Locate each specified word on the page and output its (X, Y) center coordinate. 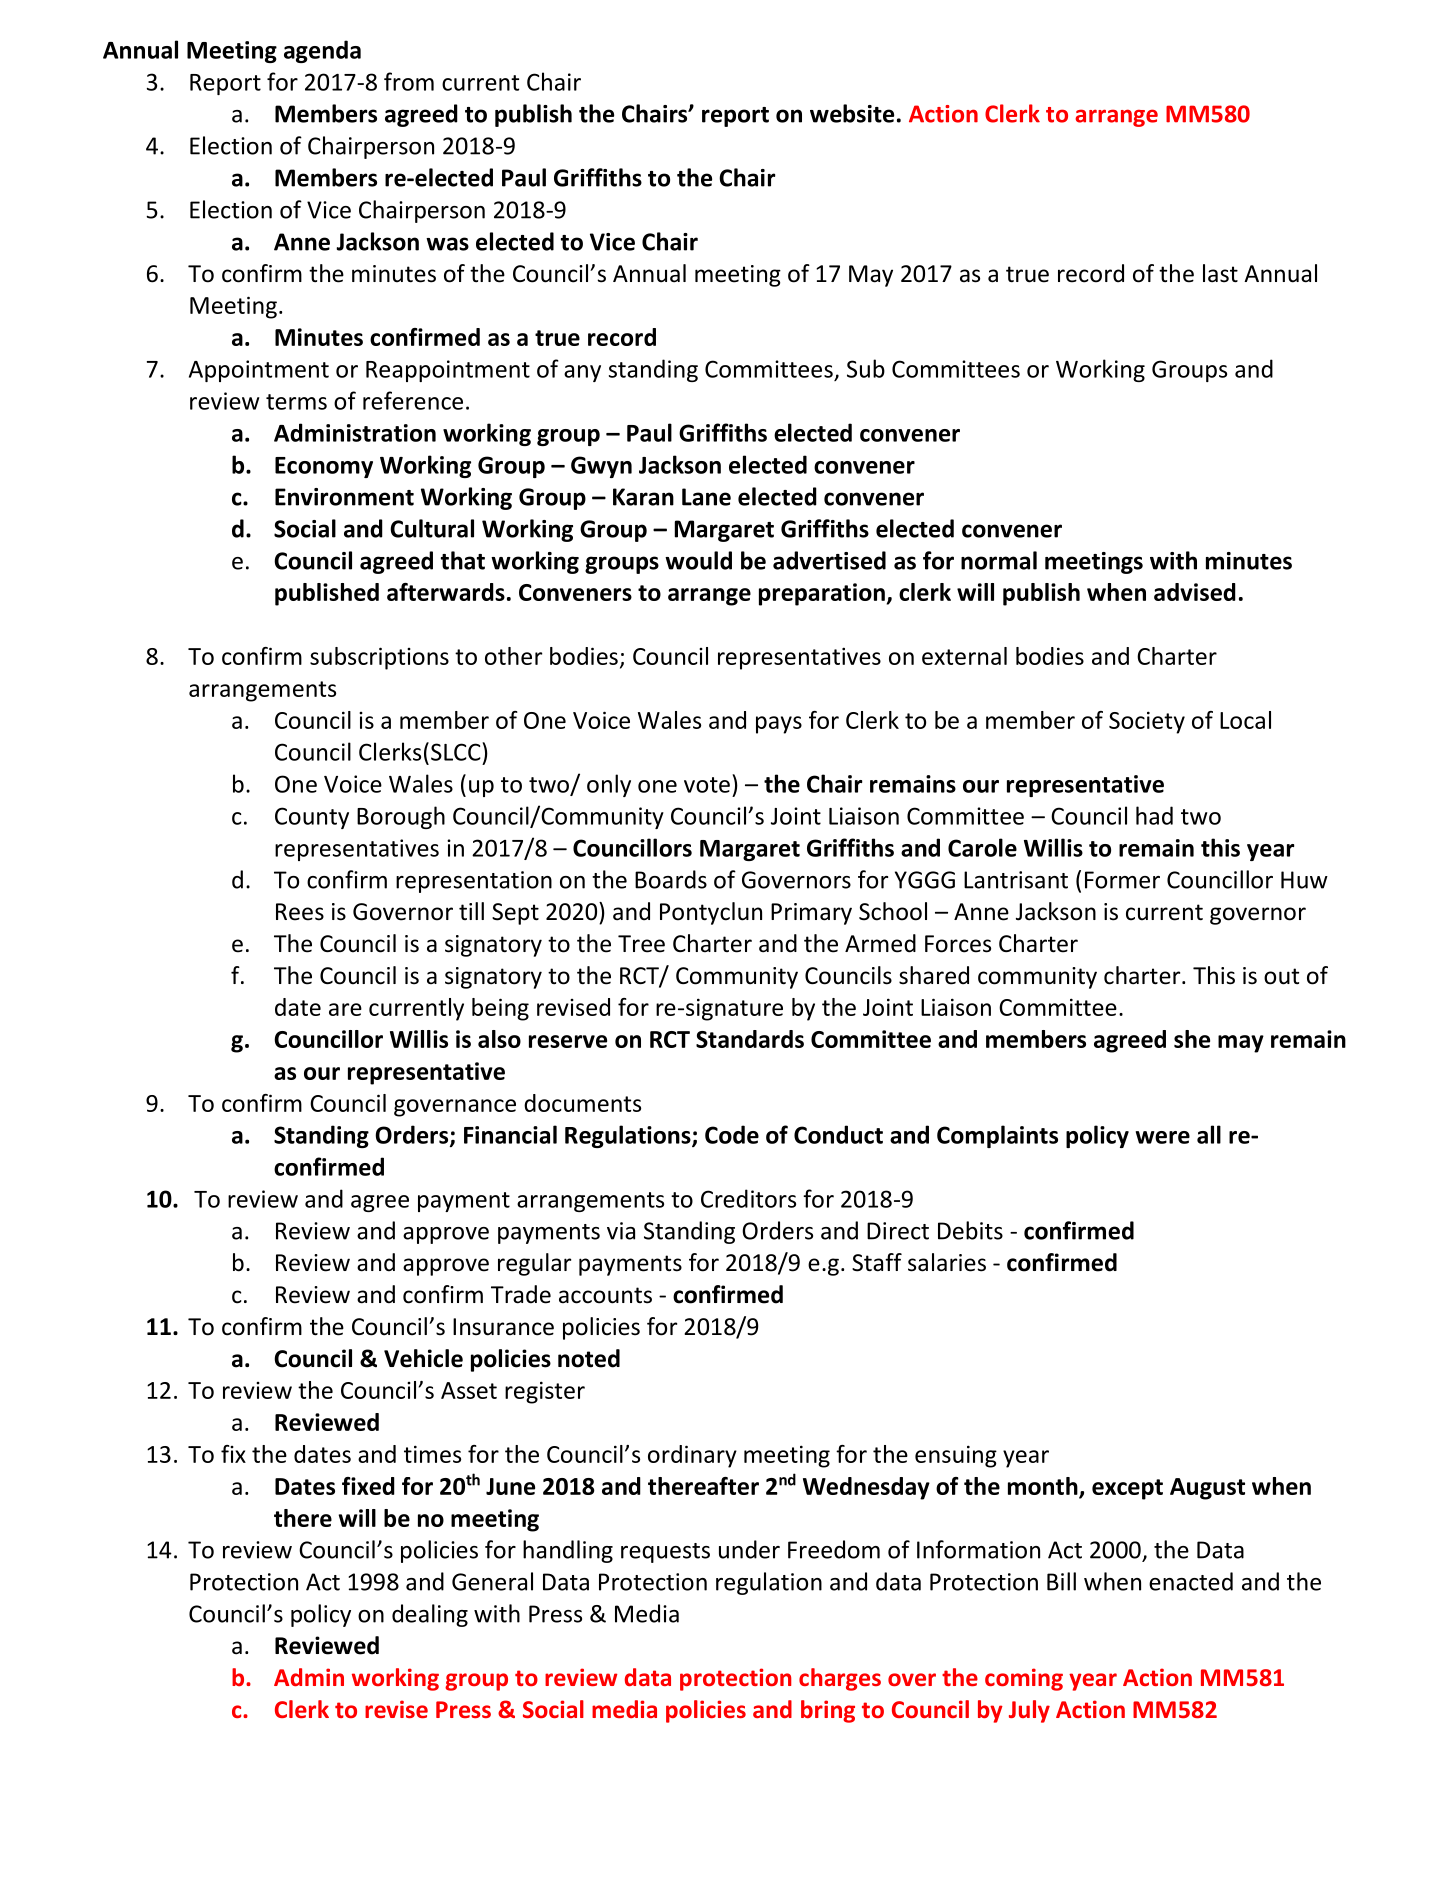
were (1163, 1137)
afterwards (446, 592)
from (409, 81)
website (852, 113)
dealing (430, 1615)
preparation (822, 594)
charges (840, 1679)
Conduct (838, 1134)
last (1220, 273)
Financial (510, 1134)
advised (1195, 592)
